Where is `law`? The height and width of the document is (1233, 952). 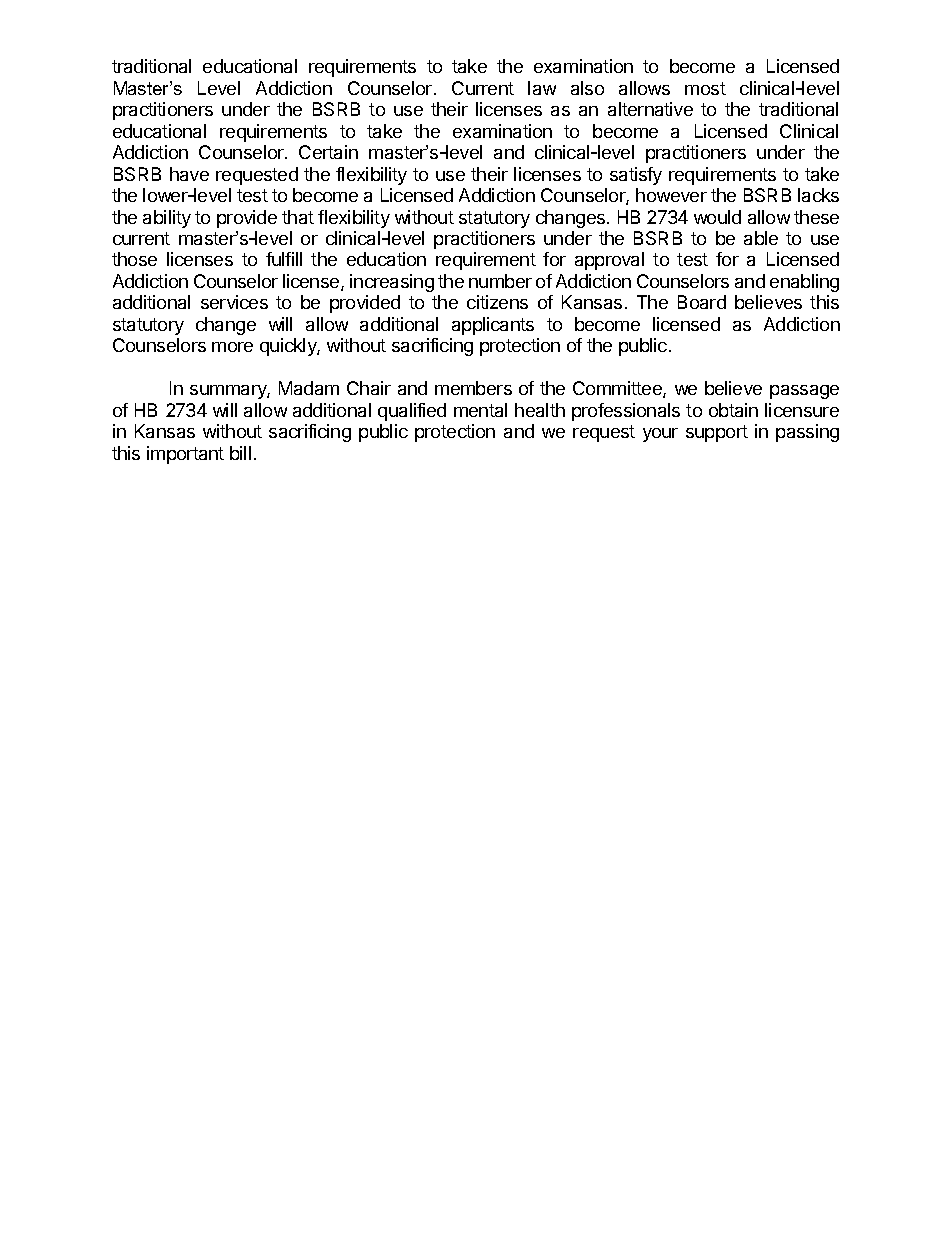 law is located at coordinates (542, 88).
